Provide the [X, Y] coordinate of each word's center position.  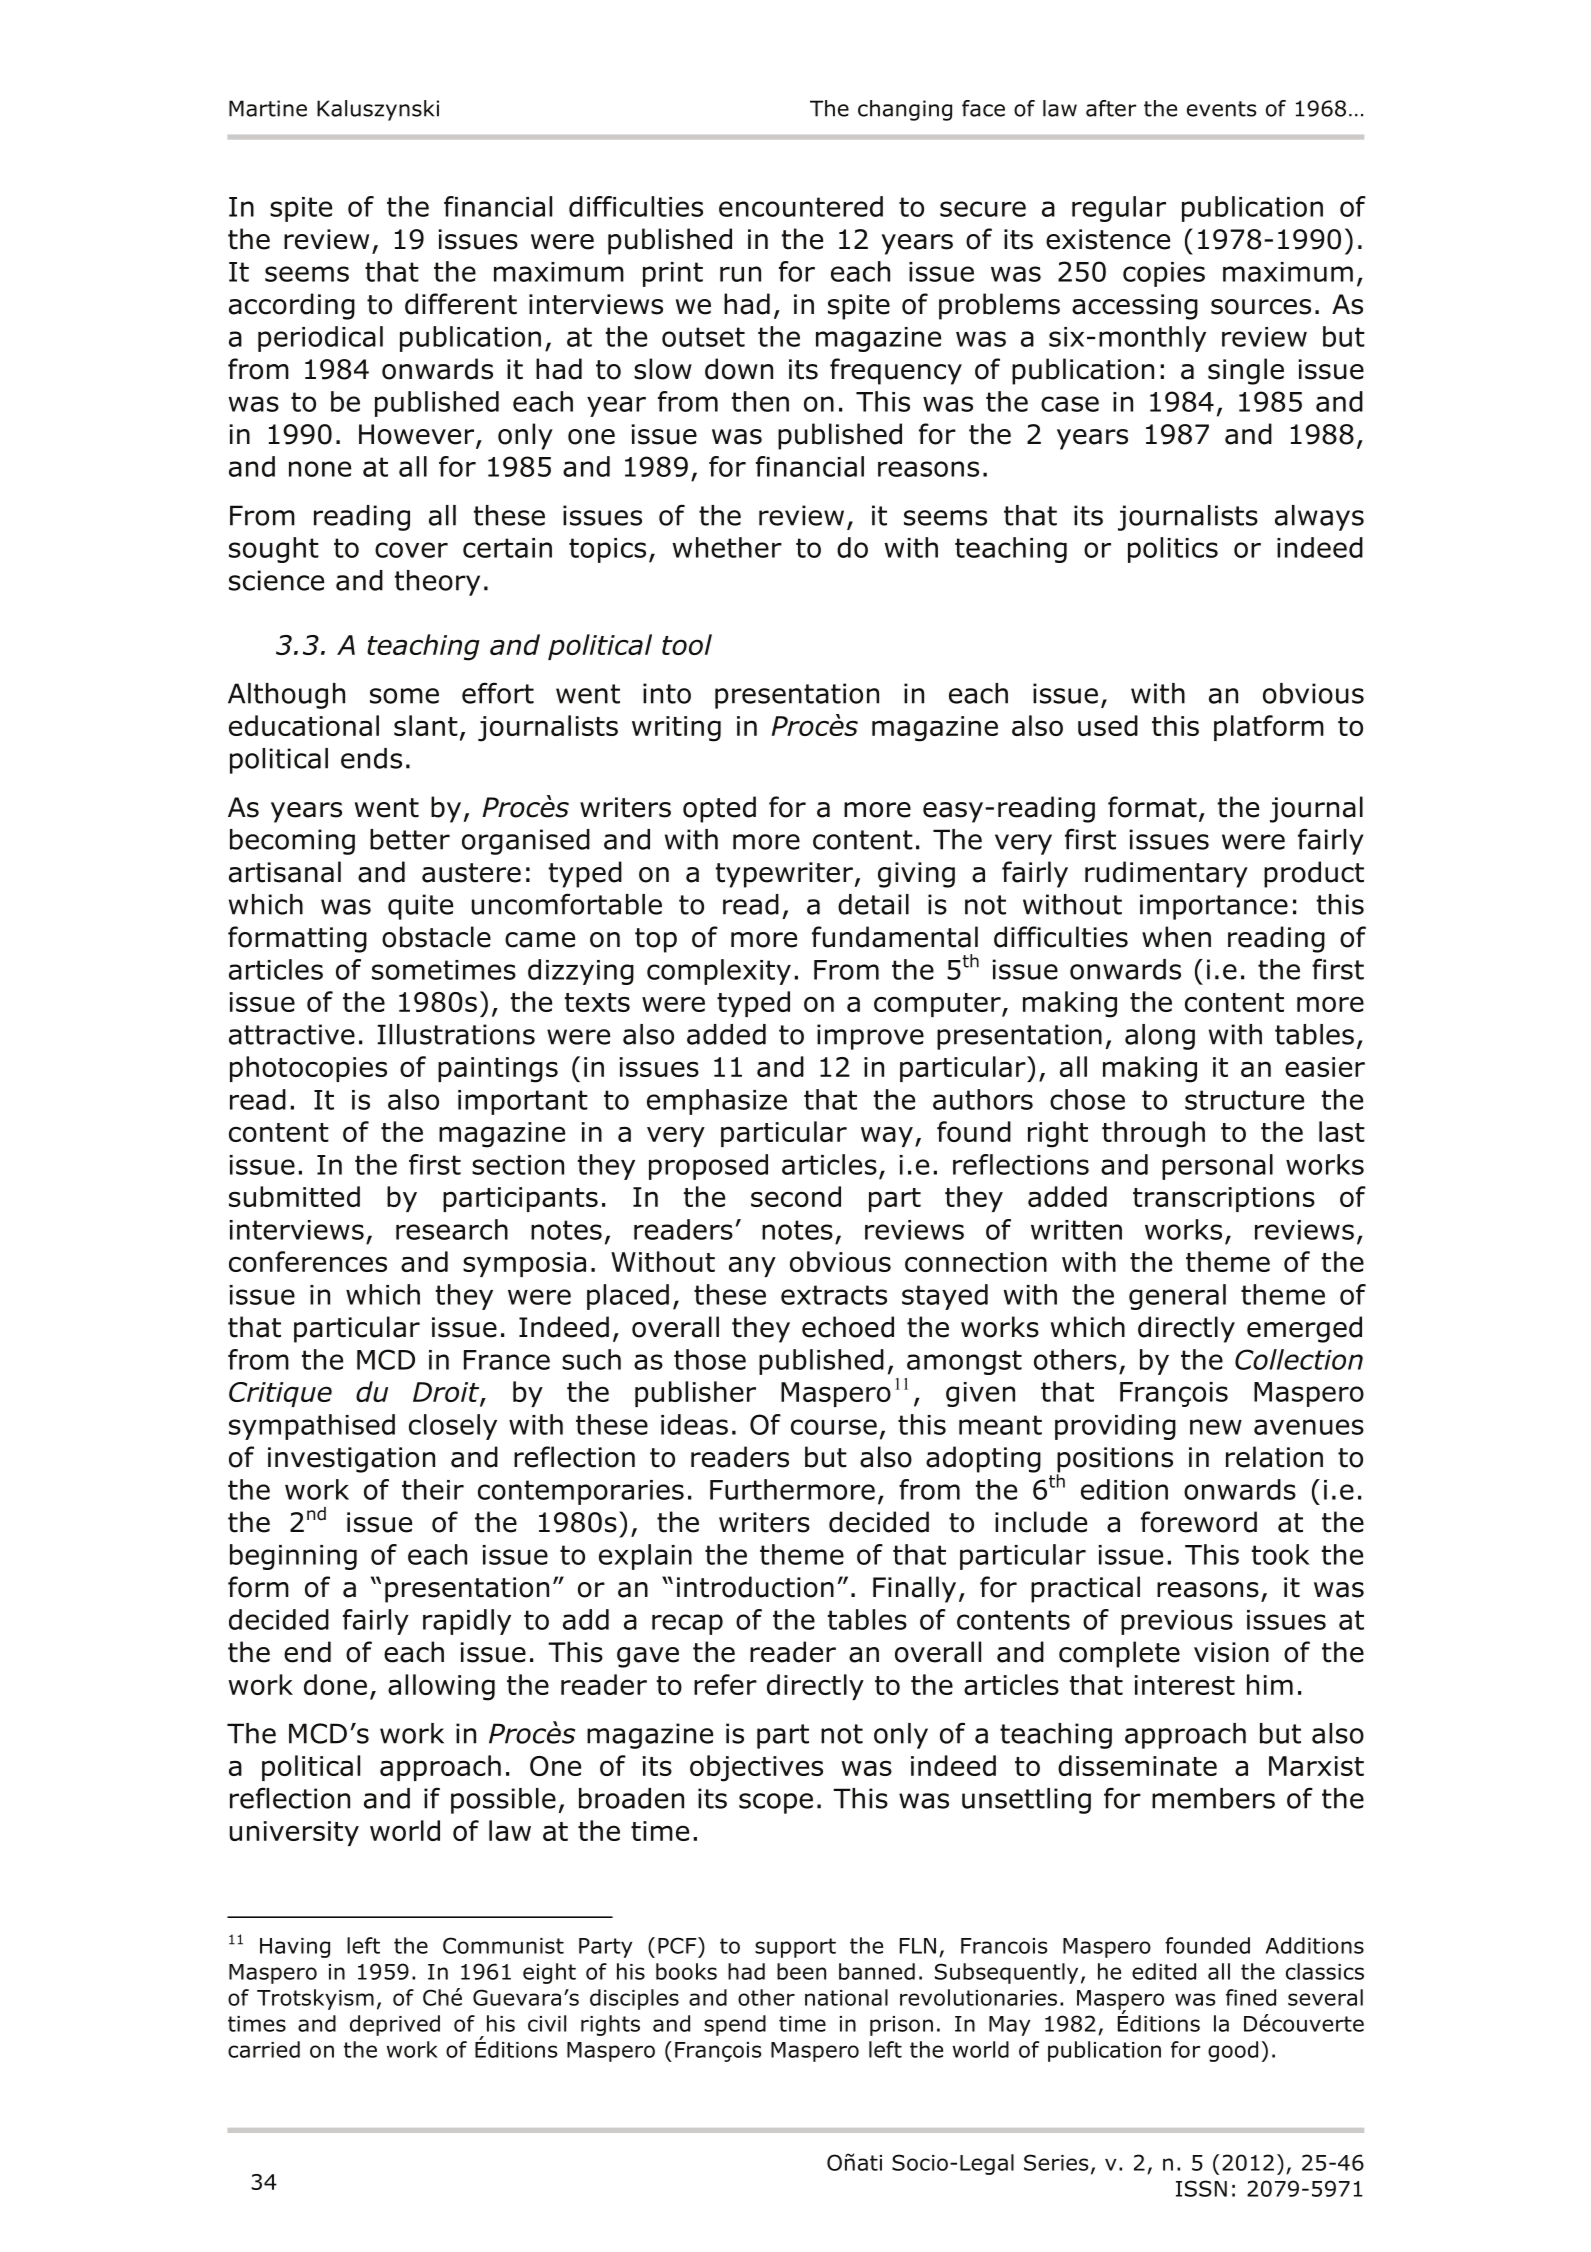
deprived [395, 2025]
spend [735, 2025]
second [796, 1196]
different [461, 304]
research [452, 1229]
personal [1217, 1167]
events [1221, 109]
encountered [801, 206]
